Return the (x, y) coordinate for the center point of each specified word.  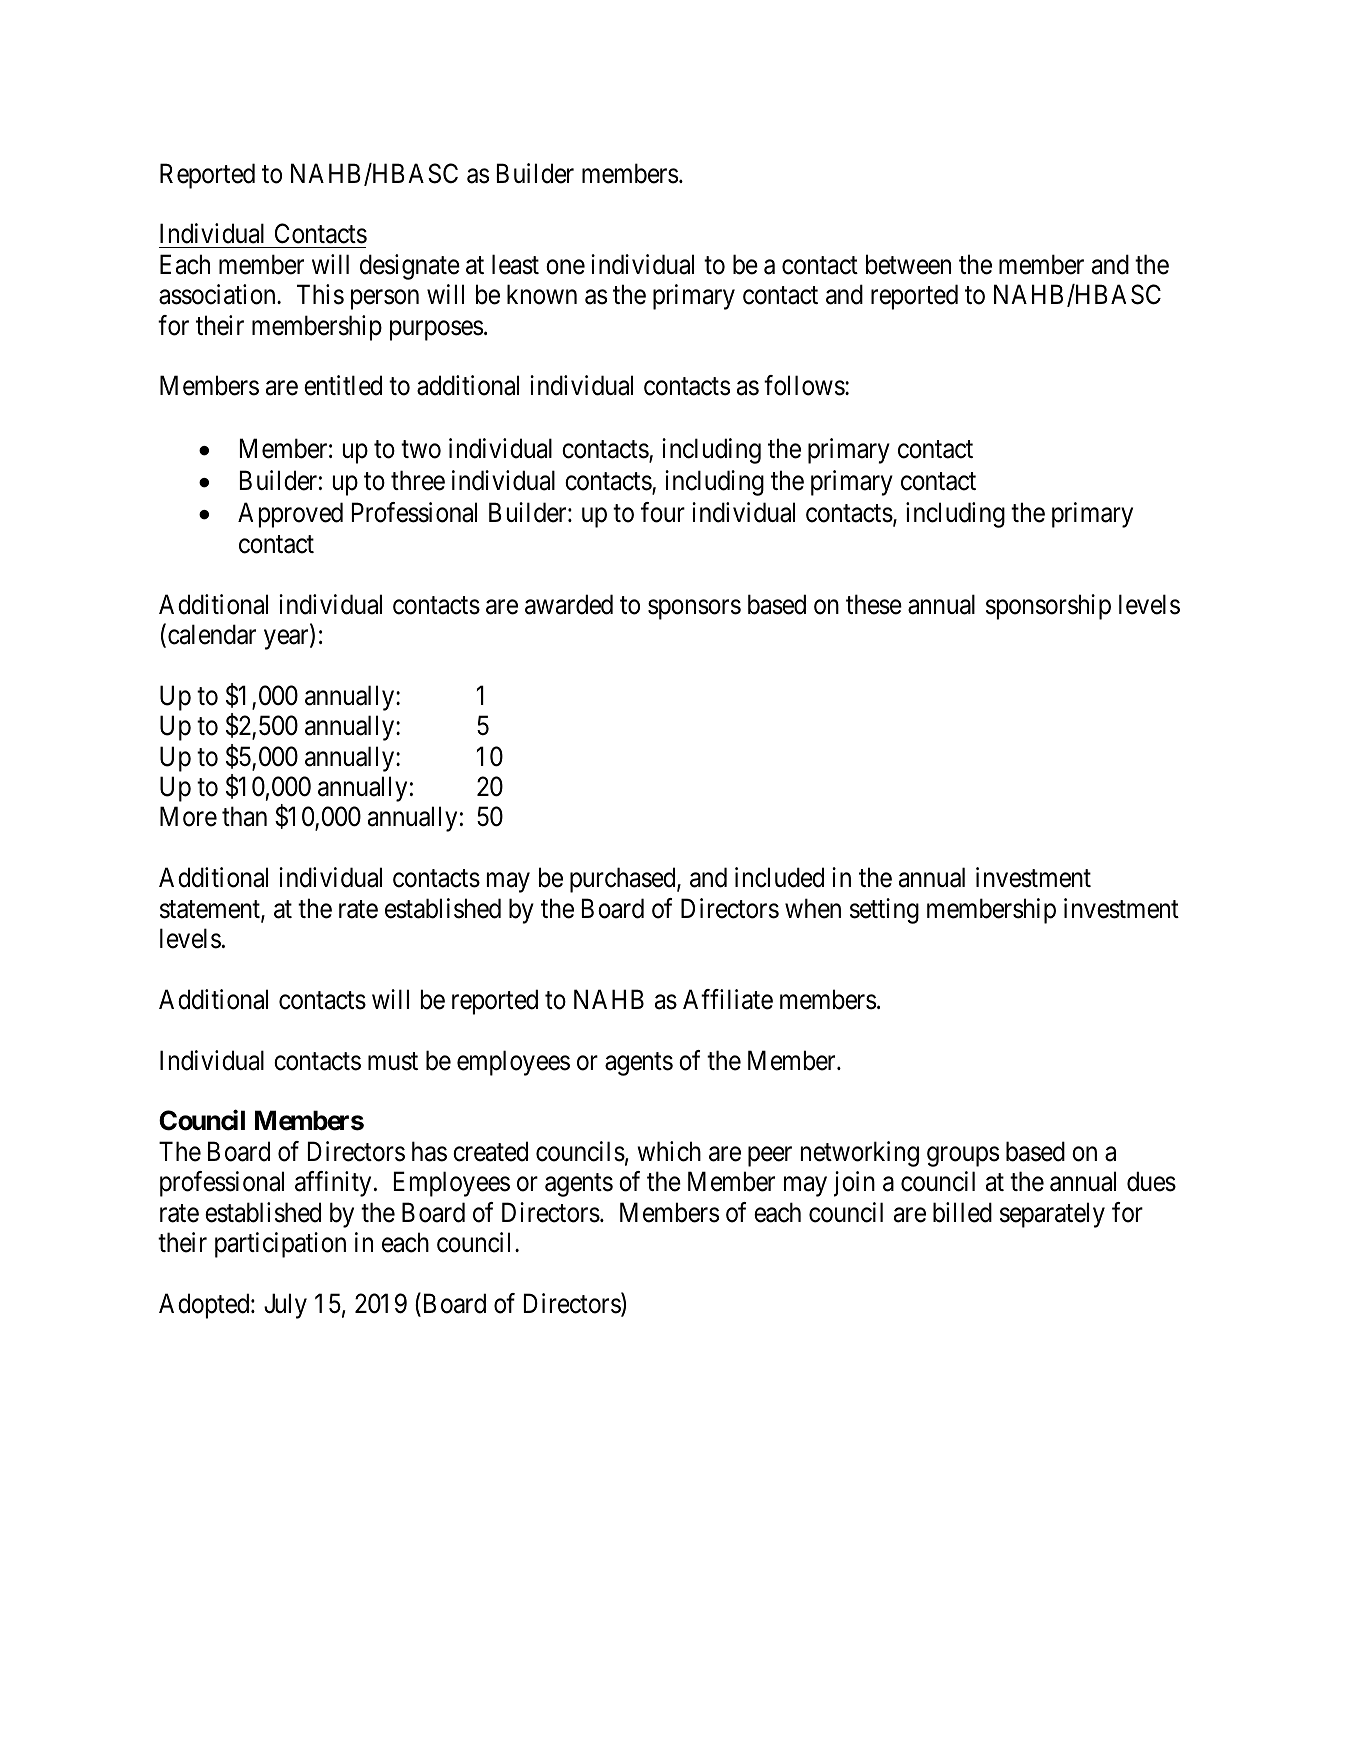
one (565, 267)
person (385, 300)
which (669, 1151)
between (908, 264)
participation (280, 1245)
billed (962, 1212)
